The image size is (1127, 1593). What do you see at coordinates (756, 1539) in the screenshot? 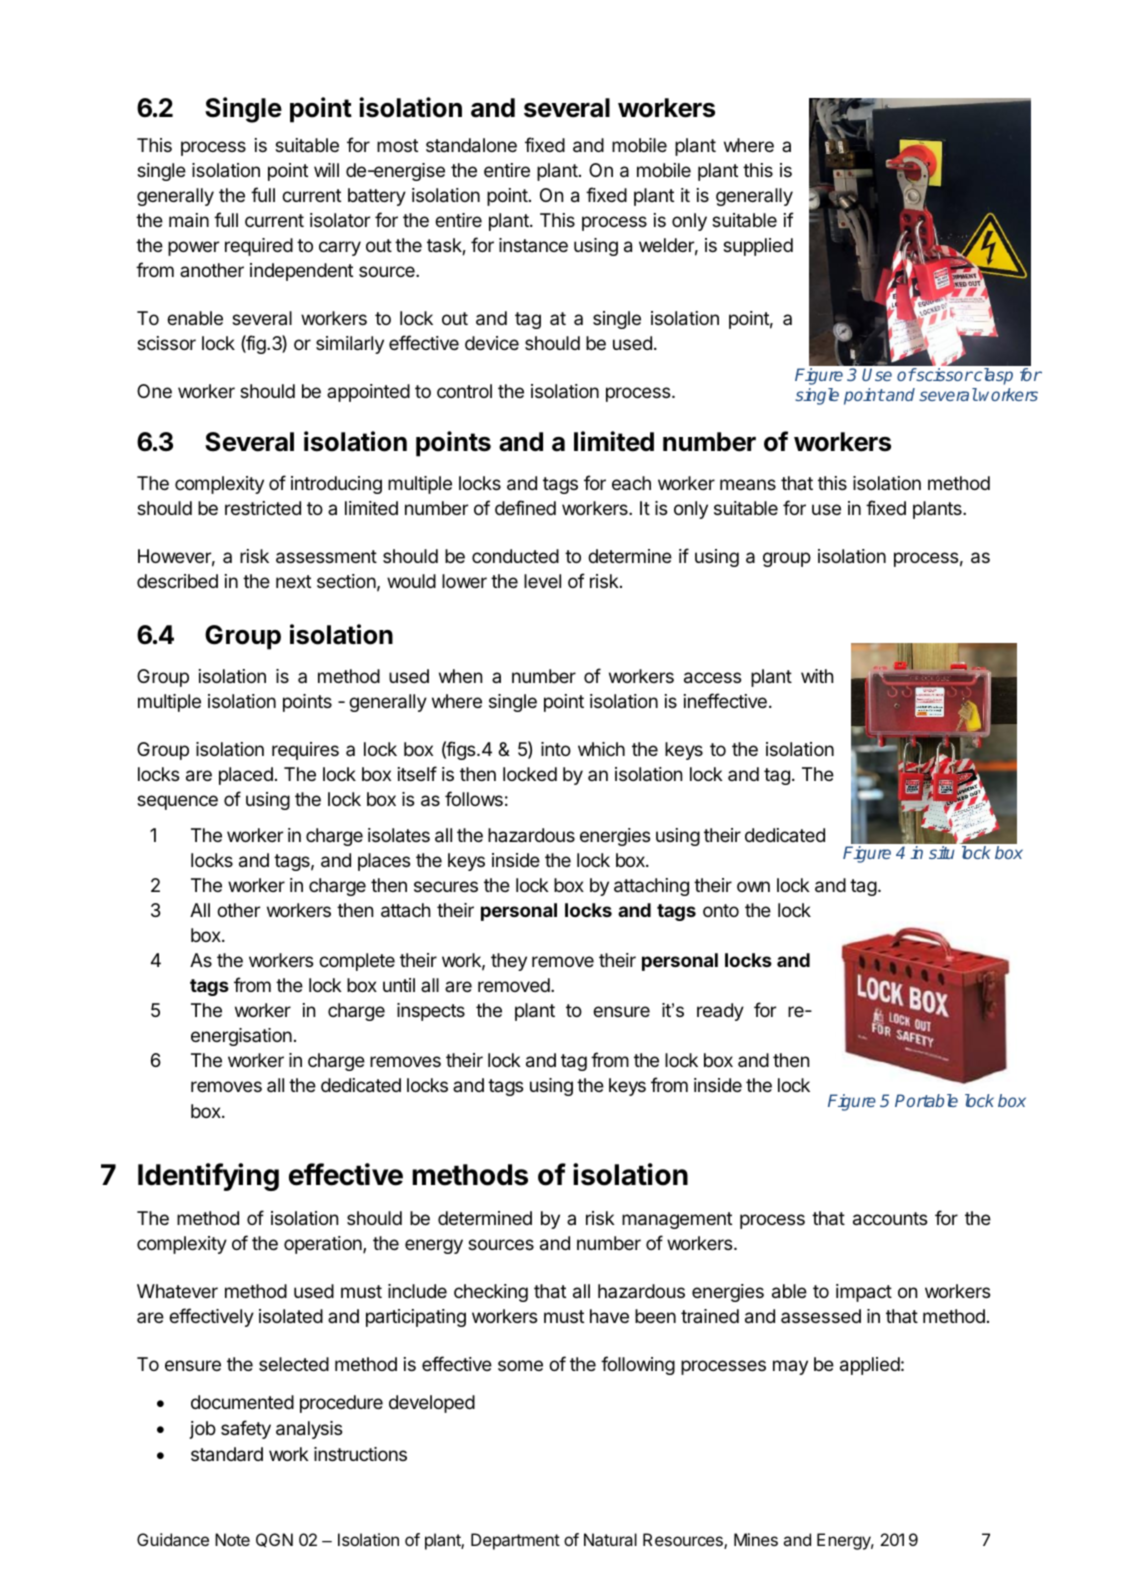
I see `Mines` at bounding box center [756, 1539].
